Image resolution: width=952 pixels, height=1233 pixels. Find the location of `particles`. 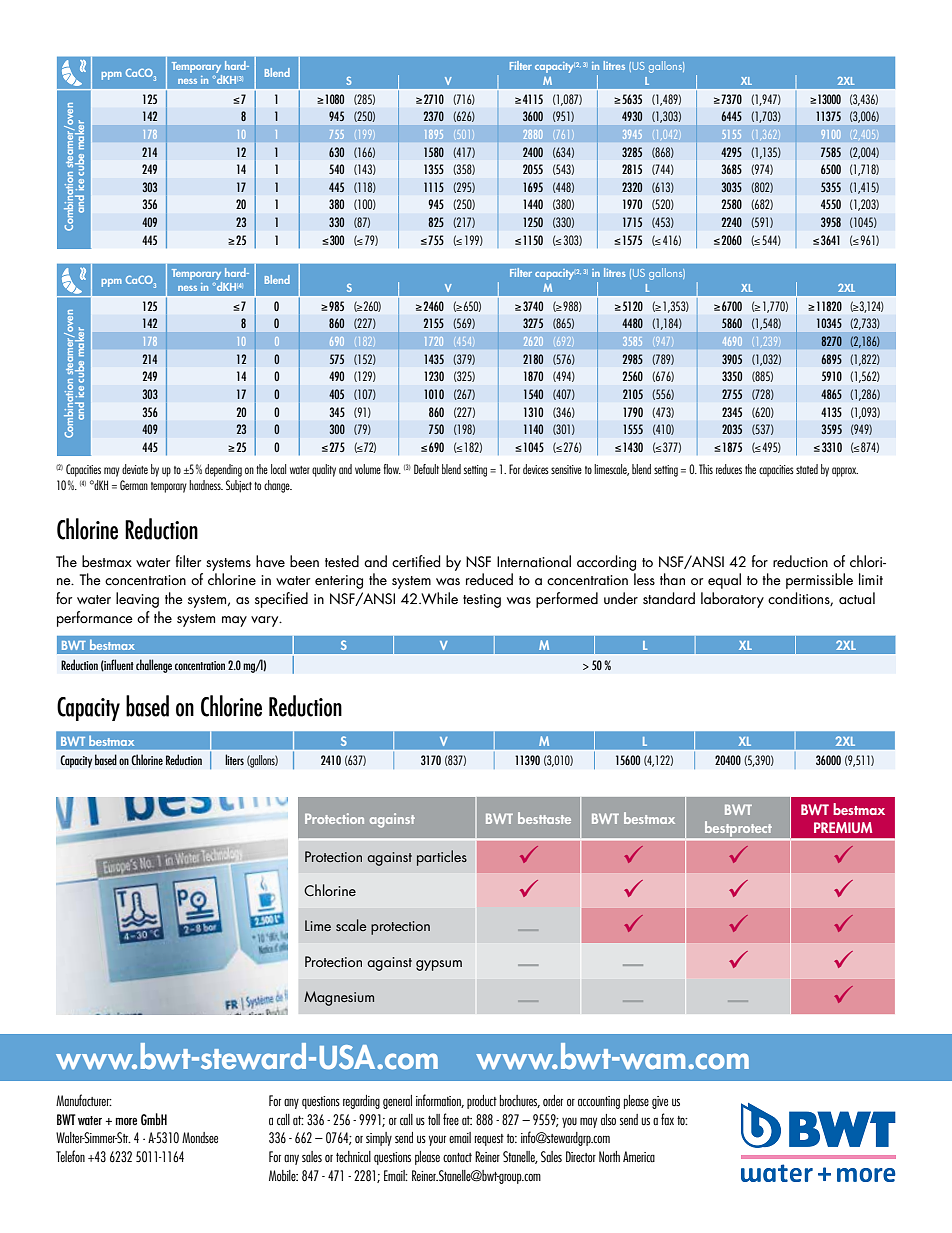

particles is located at coordinates (442, 858).
